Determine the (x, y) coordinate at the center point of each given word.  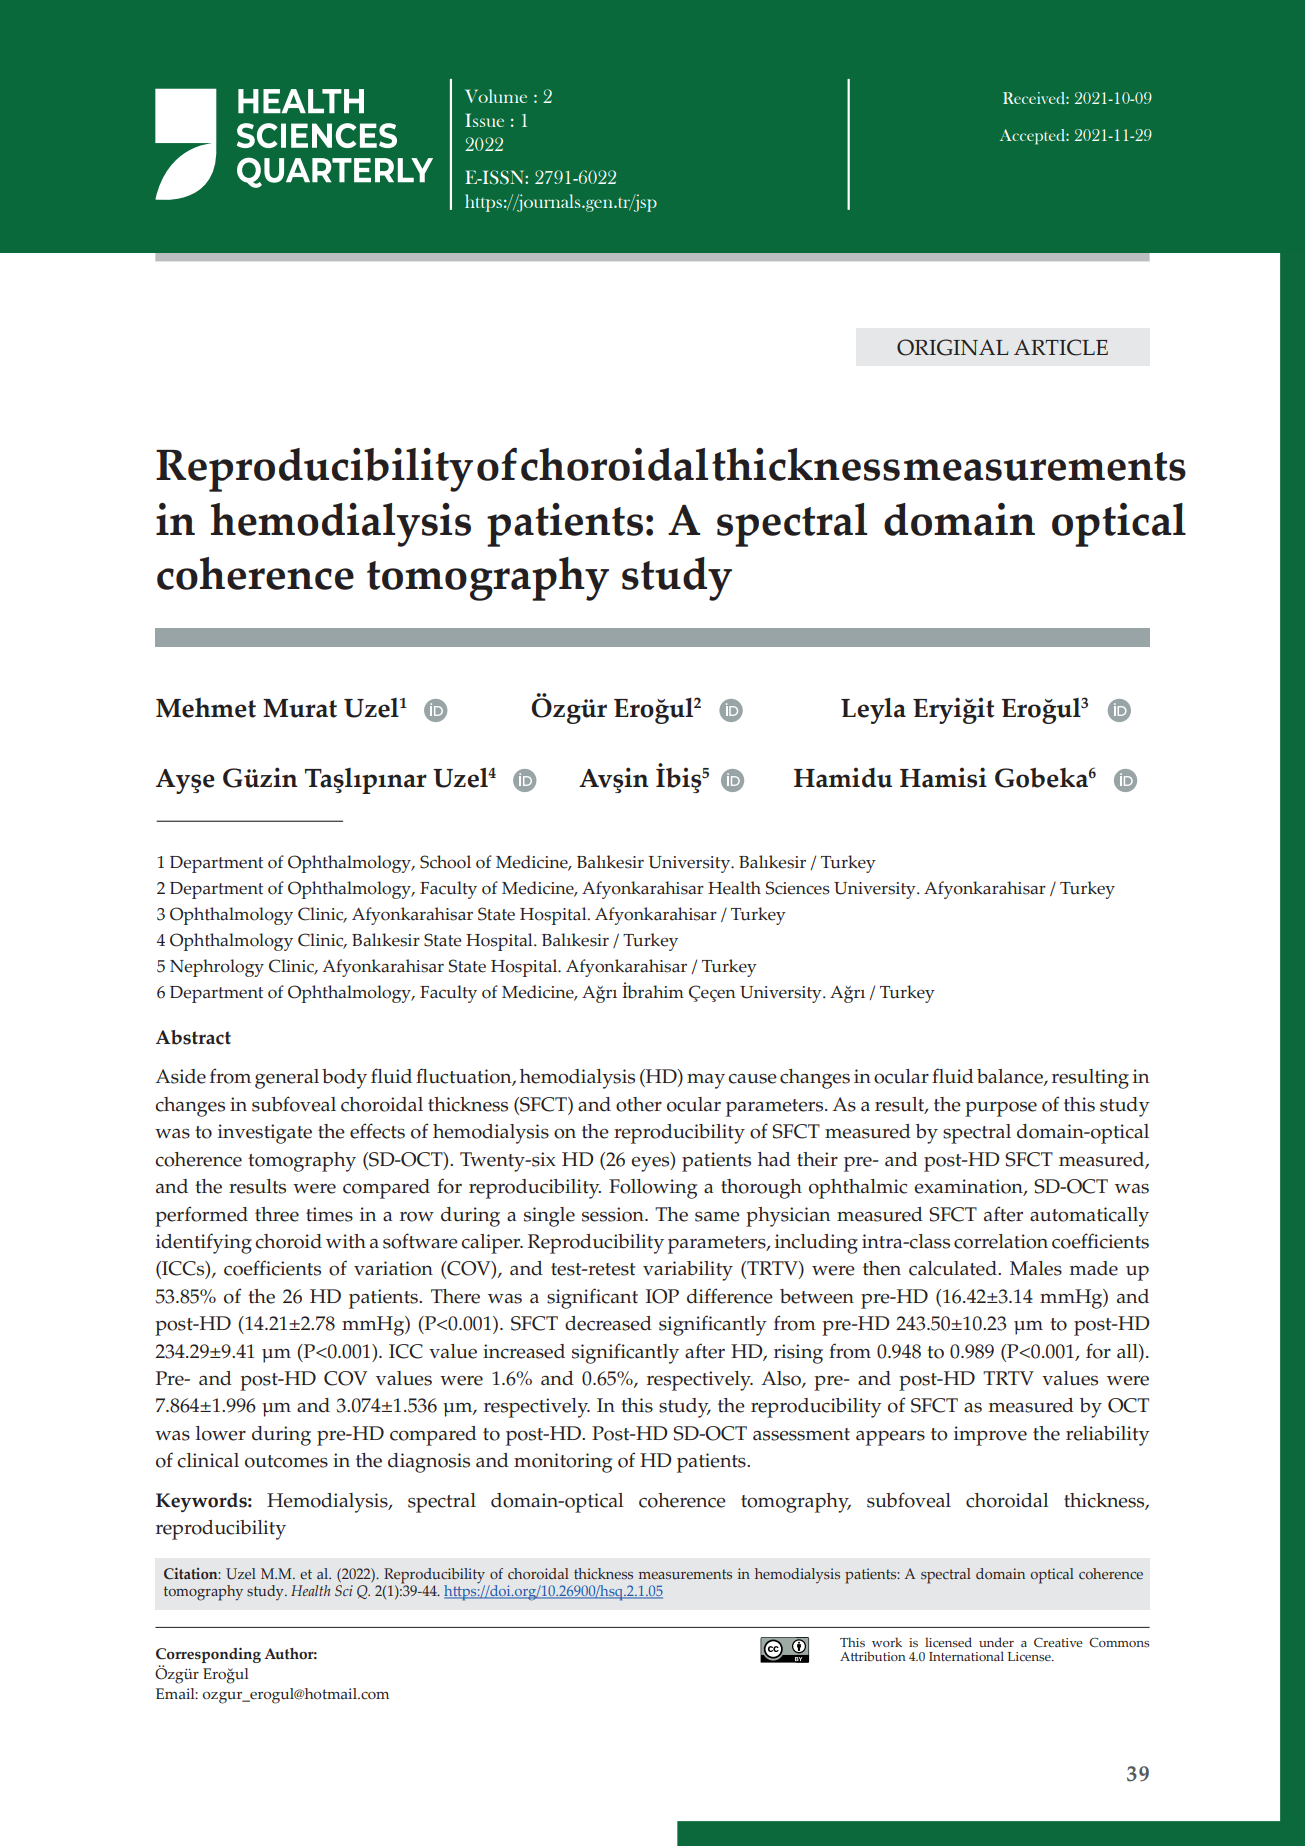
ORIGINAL (952, 347)
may (706, 1081)
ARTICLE (1061, 347)
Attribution (873, 1656)
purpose (1001, 1109)
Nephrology (217, 968)
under (996, 1642)
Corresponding (208, 1657)
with (346, 1241)
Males (1036, 1268)
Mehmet (206, 708)
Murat (300, 708)
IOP (662, 1296)
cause (752, 1078)
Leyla (873, 711)
